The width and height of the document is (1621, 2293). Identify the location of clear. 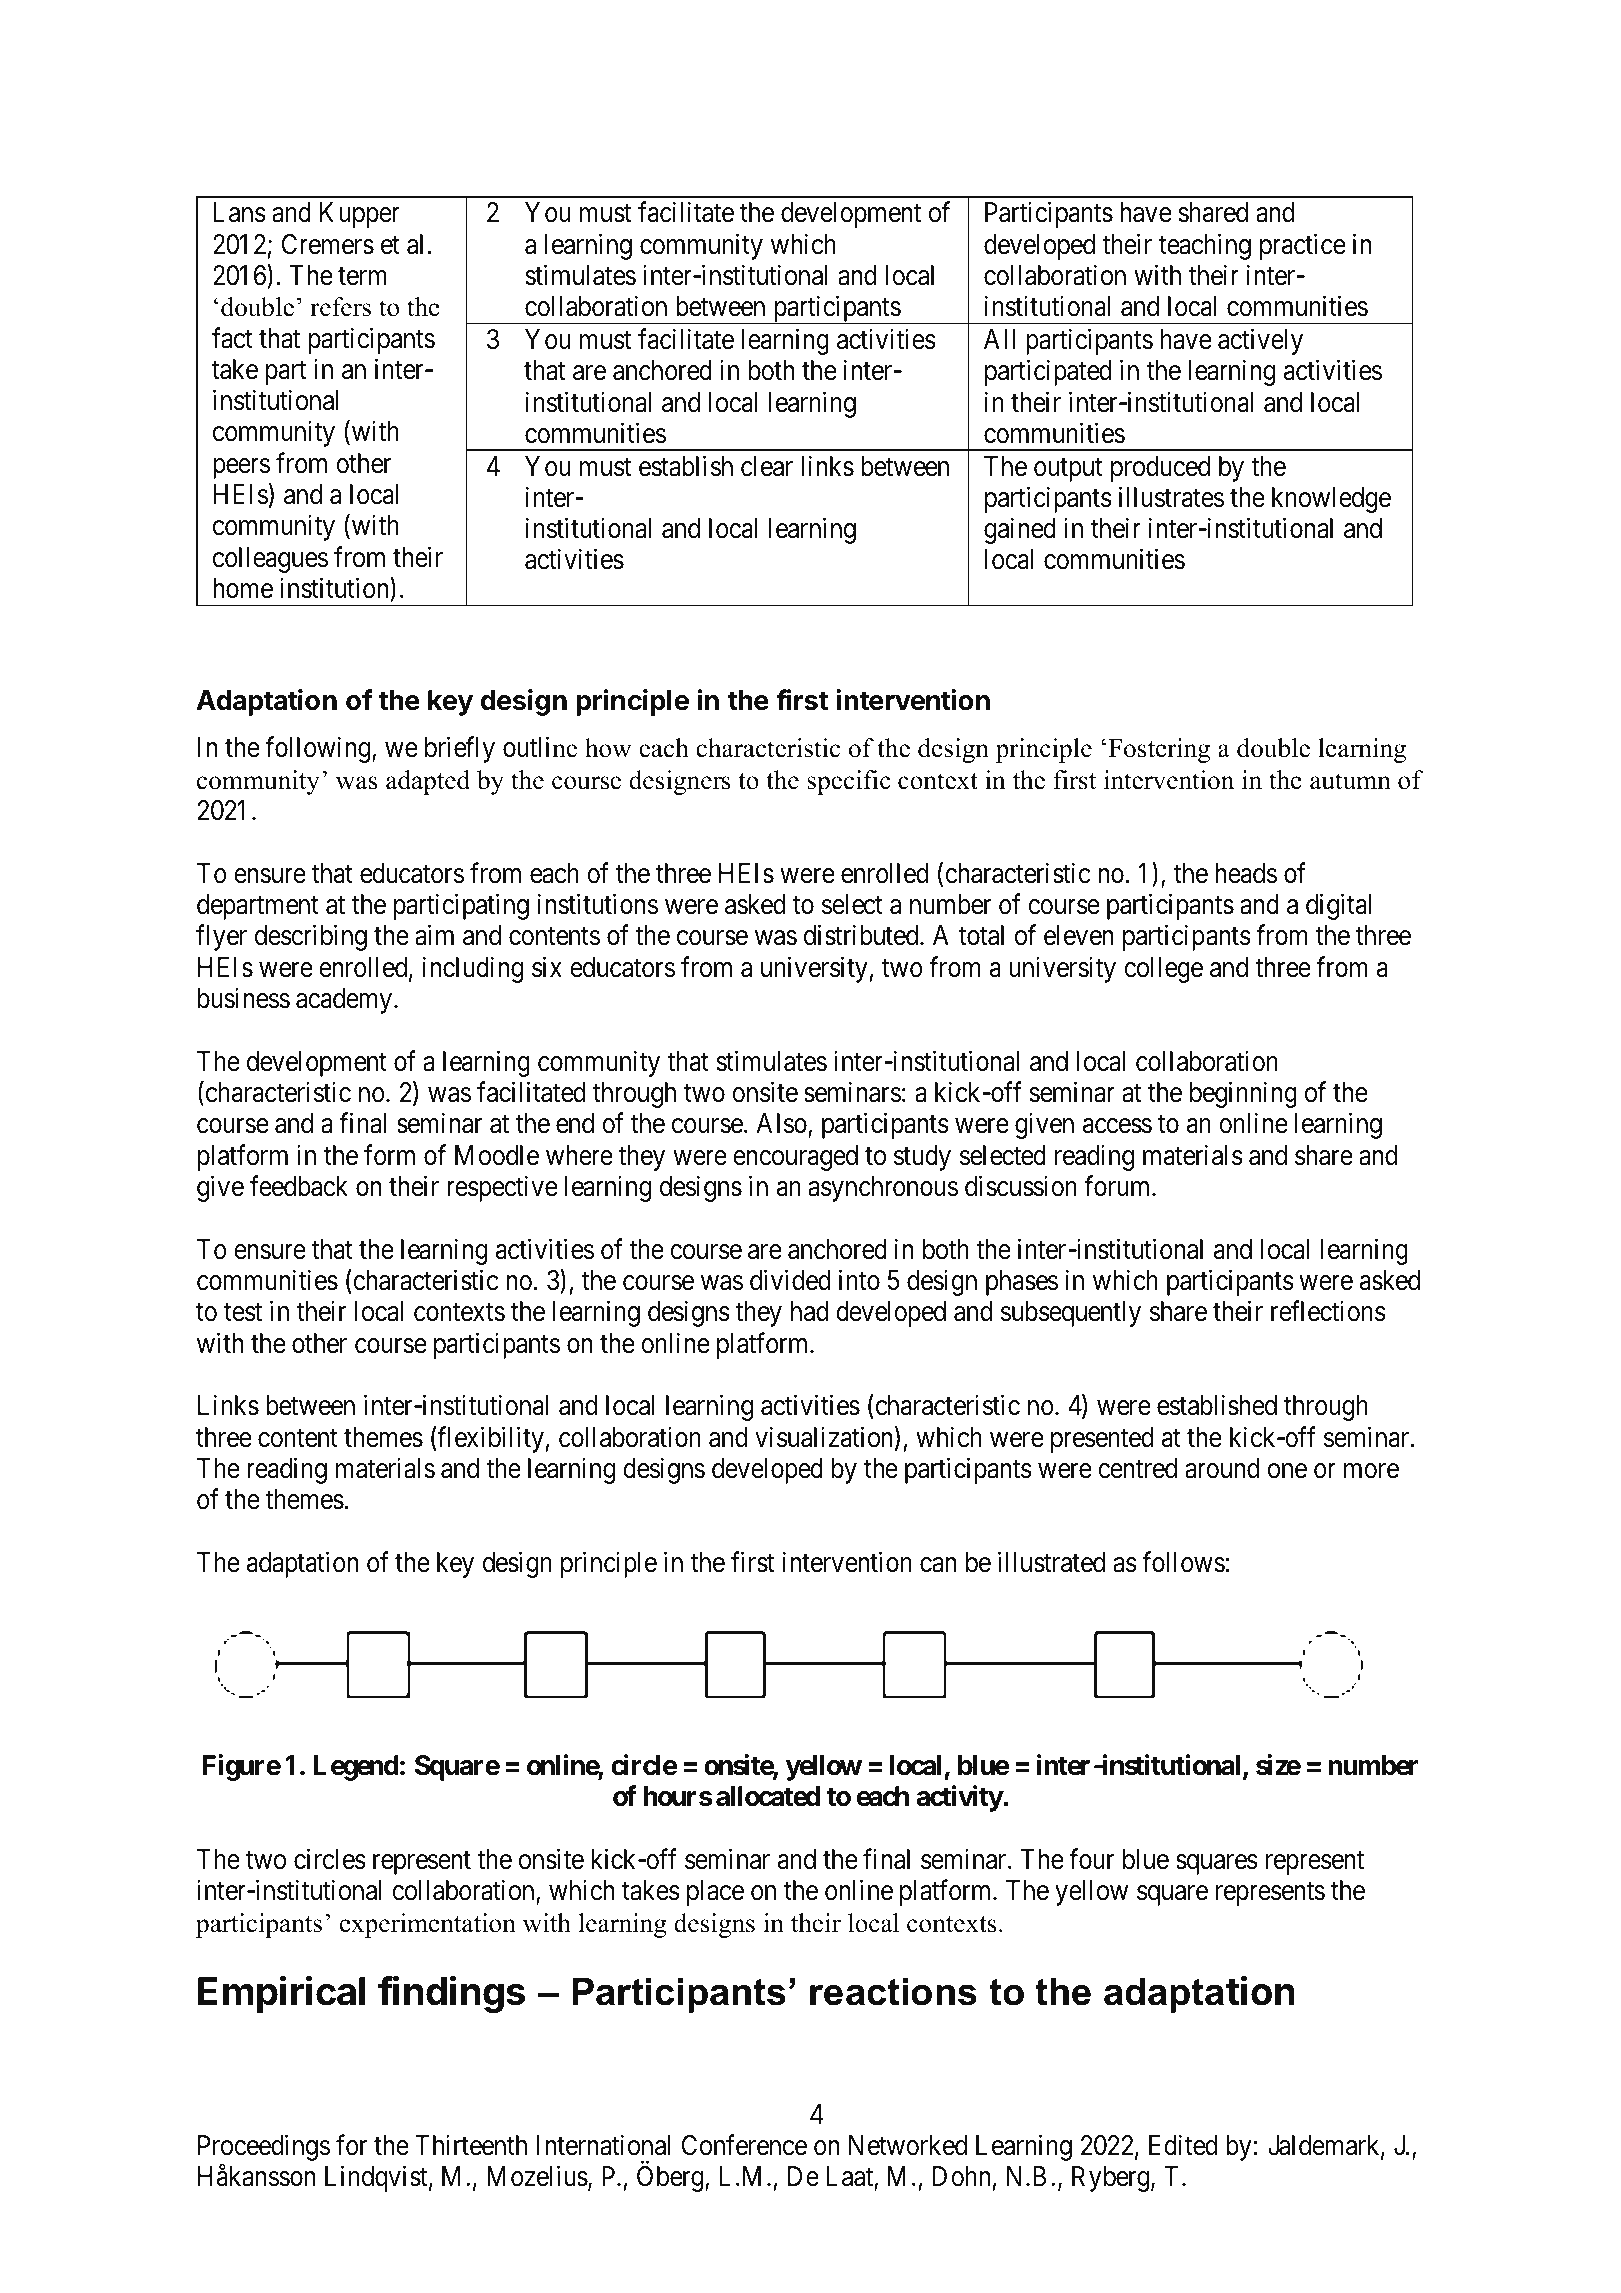
(767, 466).
